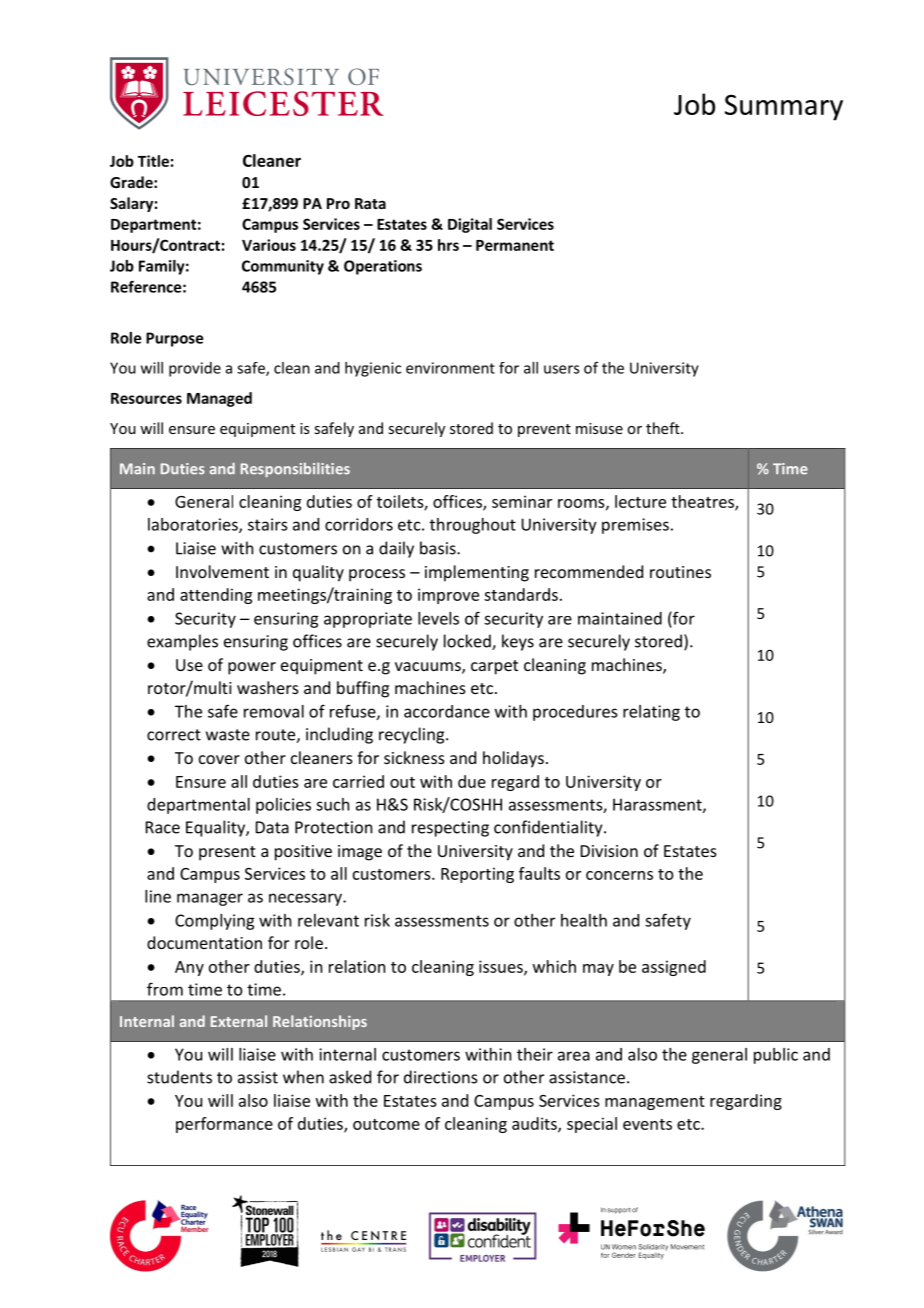 Image resolution: width=924 pixels, height=1308 pixels. I want to click on Title, so click(153, 161).
